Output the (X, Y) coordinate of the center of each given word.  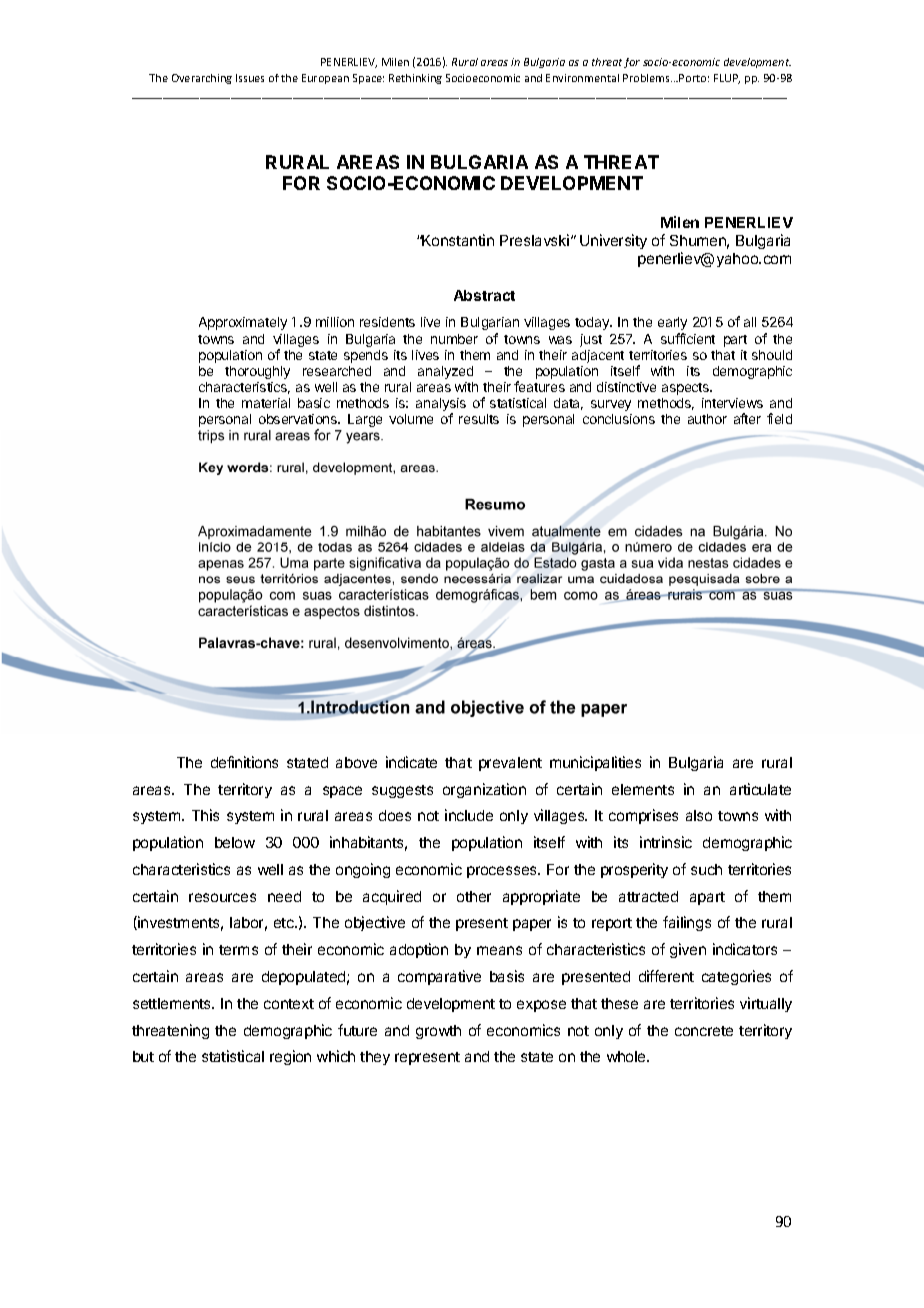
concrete (704, 1031)
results (479, 419)
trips (211, 437)
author (707, 419)
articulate (760, 789)
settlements (173, 1003)
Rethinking (415, 79)
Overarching (202, 79)
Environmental (582, 78)
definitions (244, 762)
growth (438, 1032)
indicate (411, 762)
